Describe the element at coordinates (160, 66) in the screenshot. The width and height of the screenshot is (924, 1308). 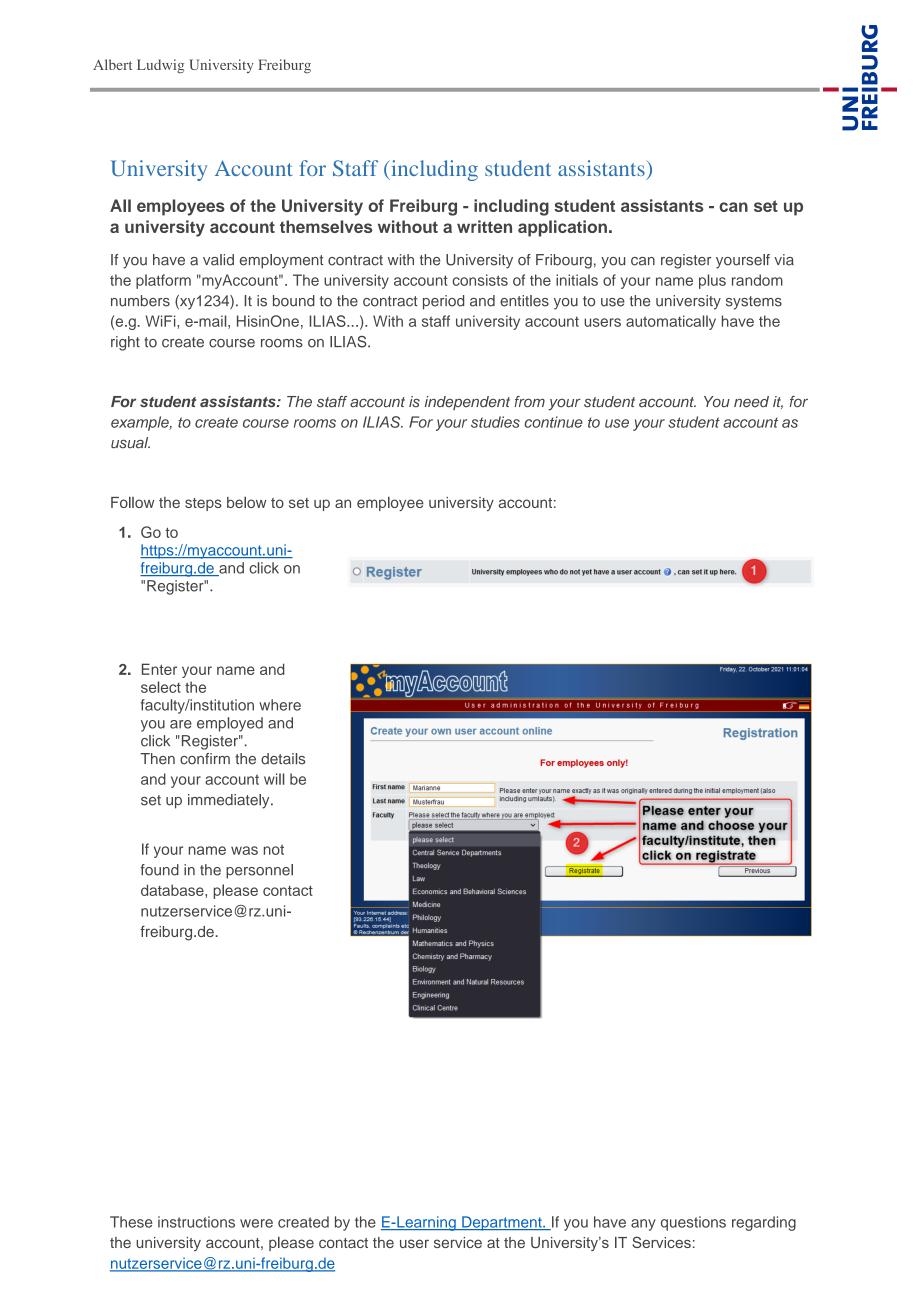
I see `Ludwig` at that location.
